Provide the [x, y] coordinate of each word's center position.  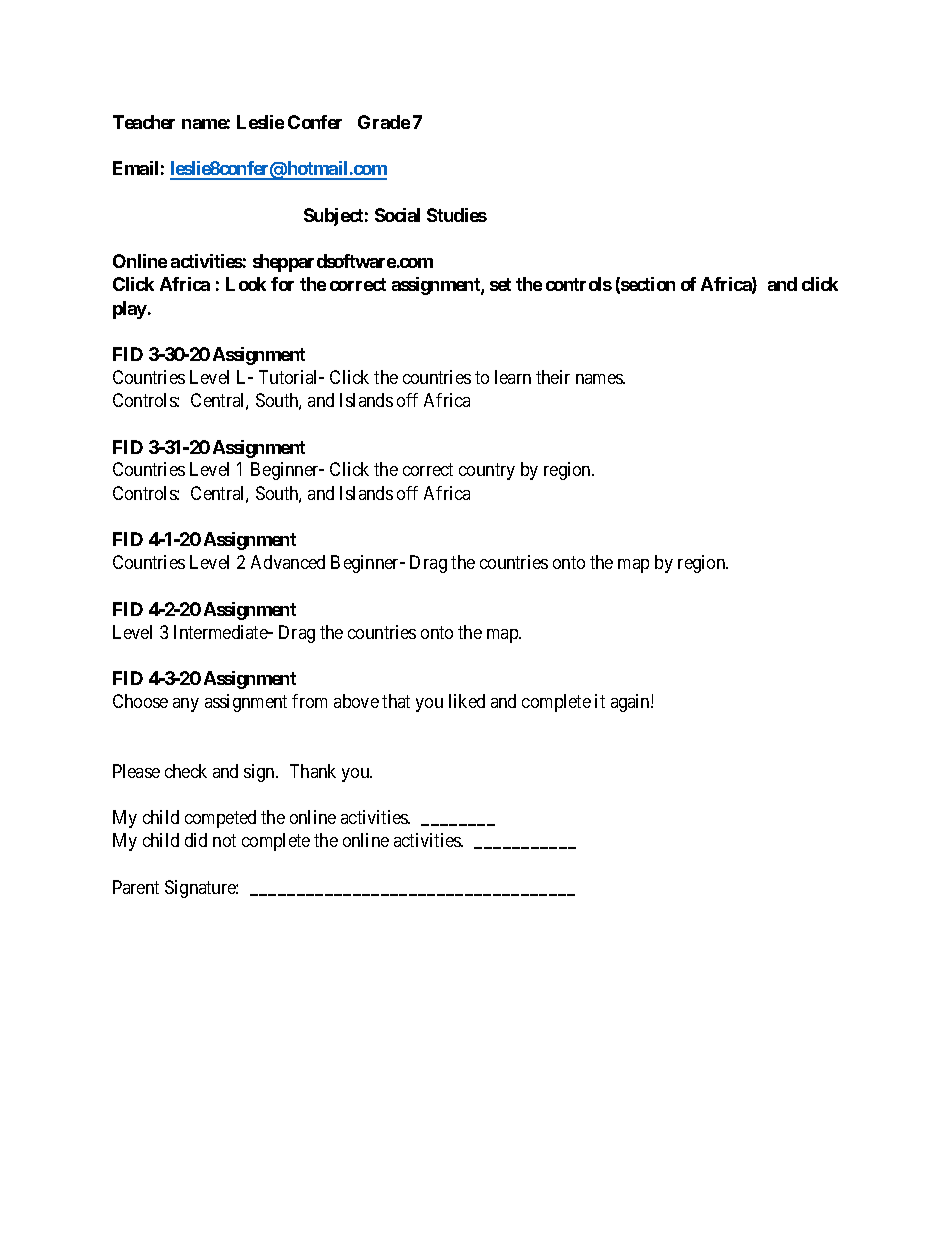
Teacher [144, 122]
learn [513, 377]
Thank [313, 771]
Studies [457, 215]
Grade [384, 122]
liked [467, 701]
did [196, 840]
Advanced [288, 562]
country [487, 472]
